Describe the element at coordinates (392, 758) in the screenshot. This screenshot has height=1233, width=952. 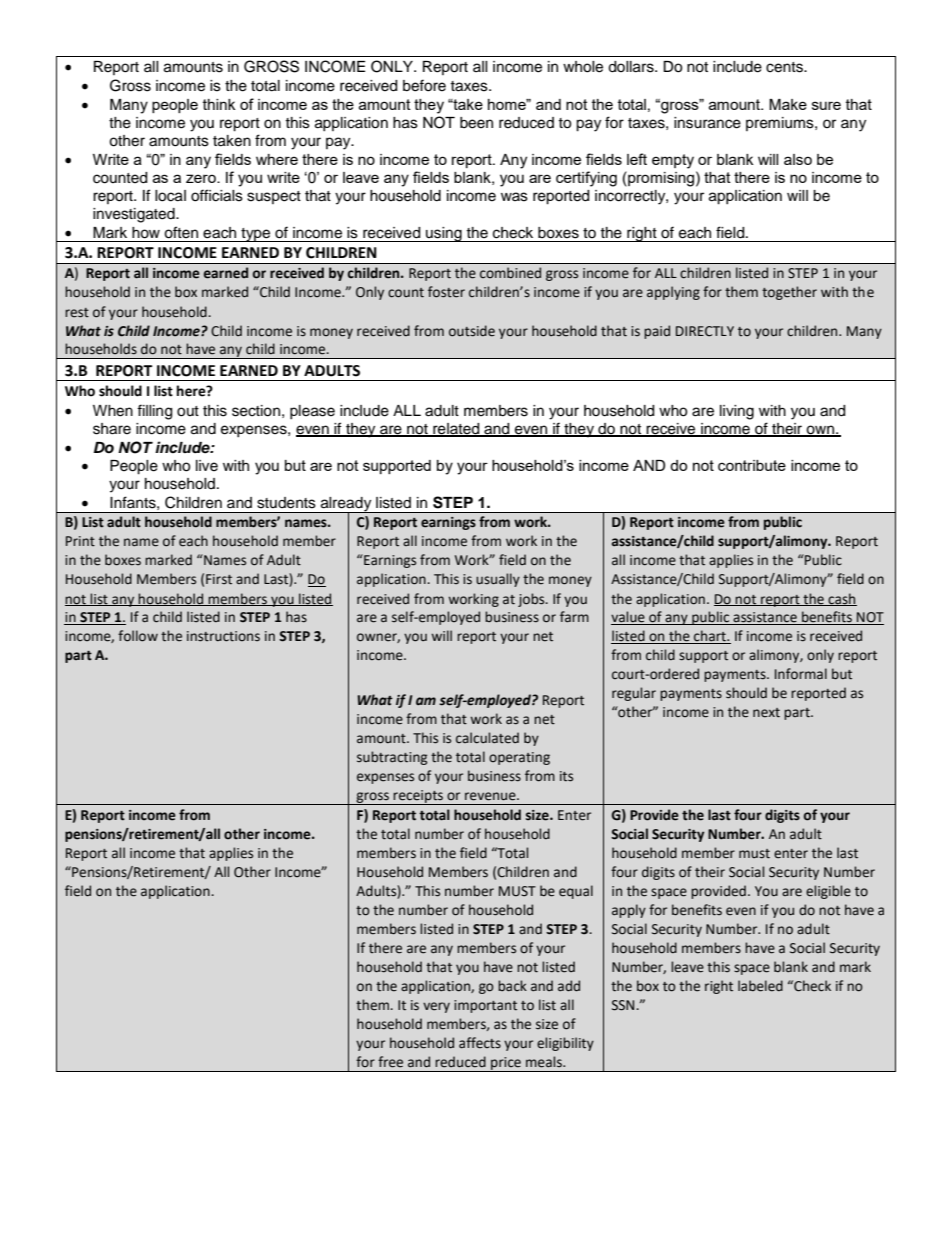
I see `subtracting` at that location.
